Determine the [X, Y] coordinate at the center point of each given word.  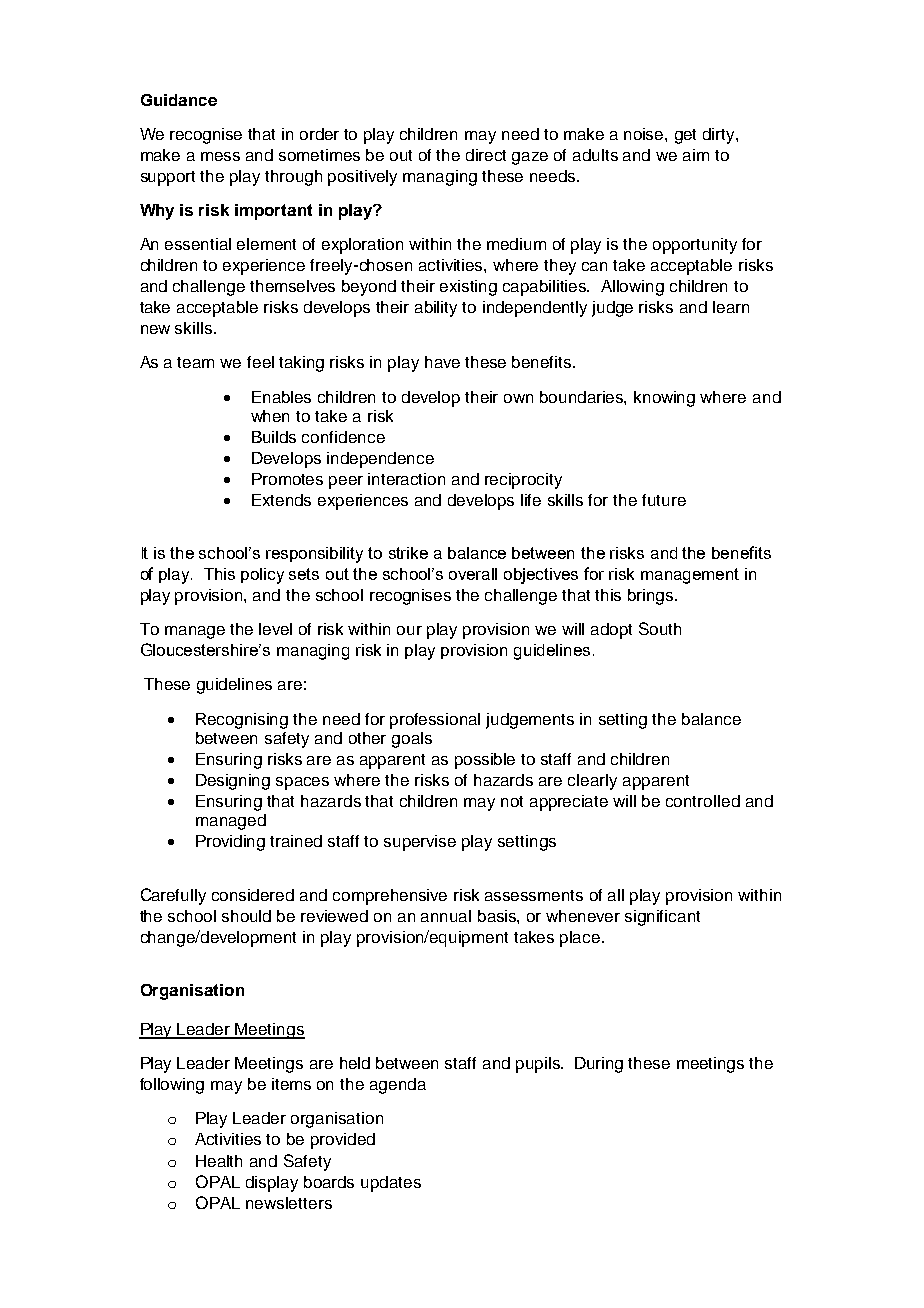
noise [645, 134]
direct [486, 155]
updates [391, 1184]
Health [219, 1161]
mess [220, 156]
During [599, 1065]
